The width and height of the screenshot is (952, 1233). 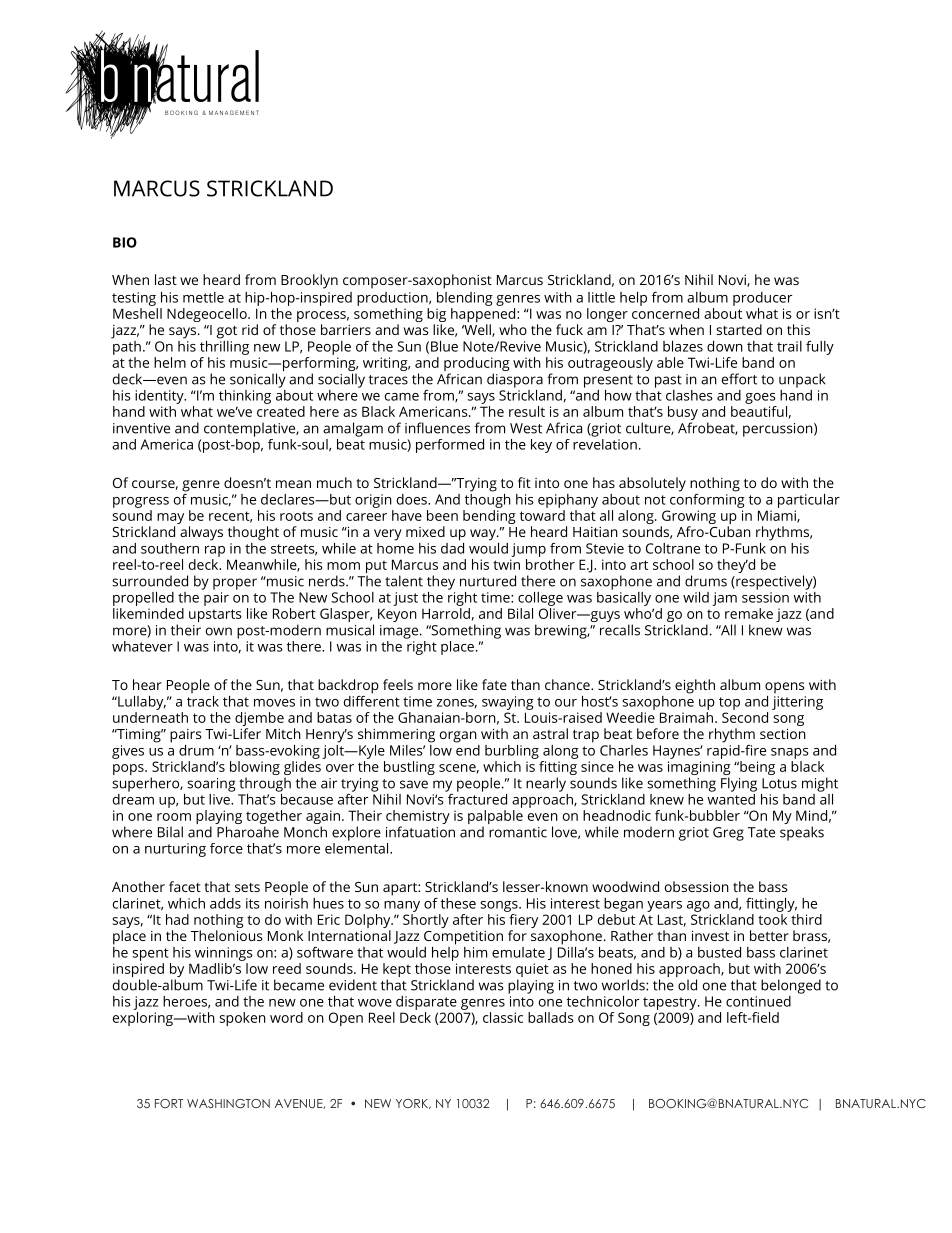 I want to click on fate, so click(x=494, y=684).
